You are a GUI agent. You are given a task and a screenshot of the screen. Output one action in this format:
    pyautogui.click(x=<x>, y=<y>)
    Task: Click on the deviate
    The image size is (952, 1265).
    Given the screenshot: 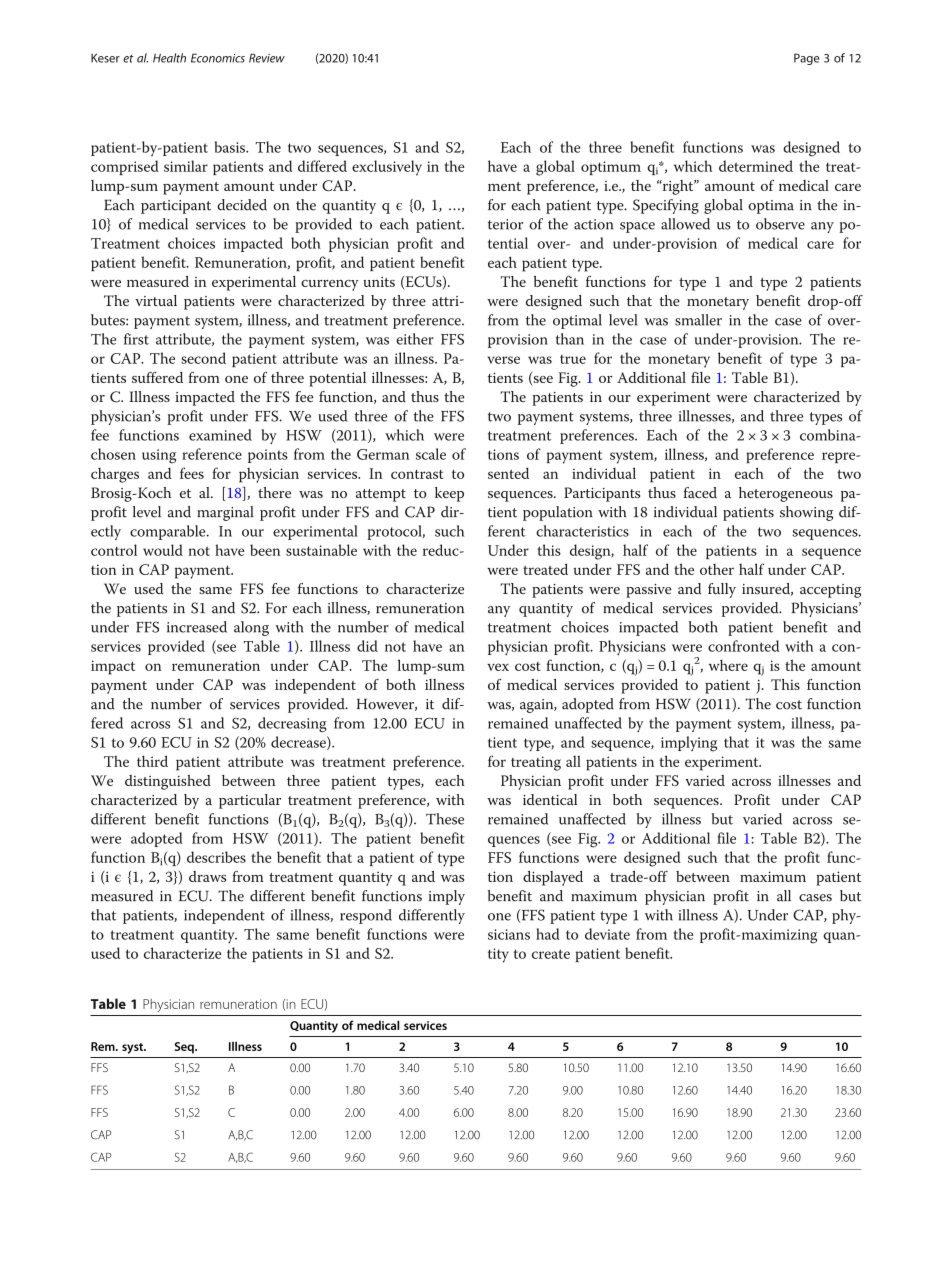 What is the action you would take?
    pyautogui.click(x=607, y=934)
